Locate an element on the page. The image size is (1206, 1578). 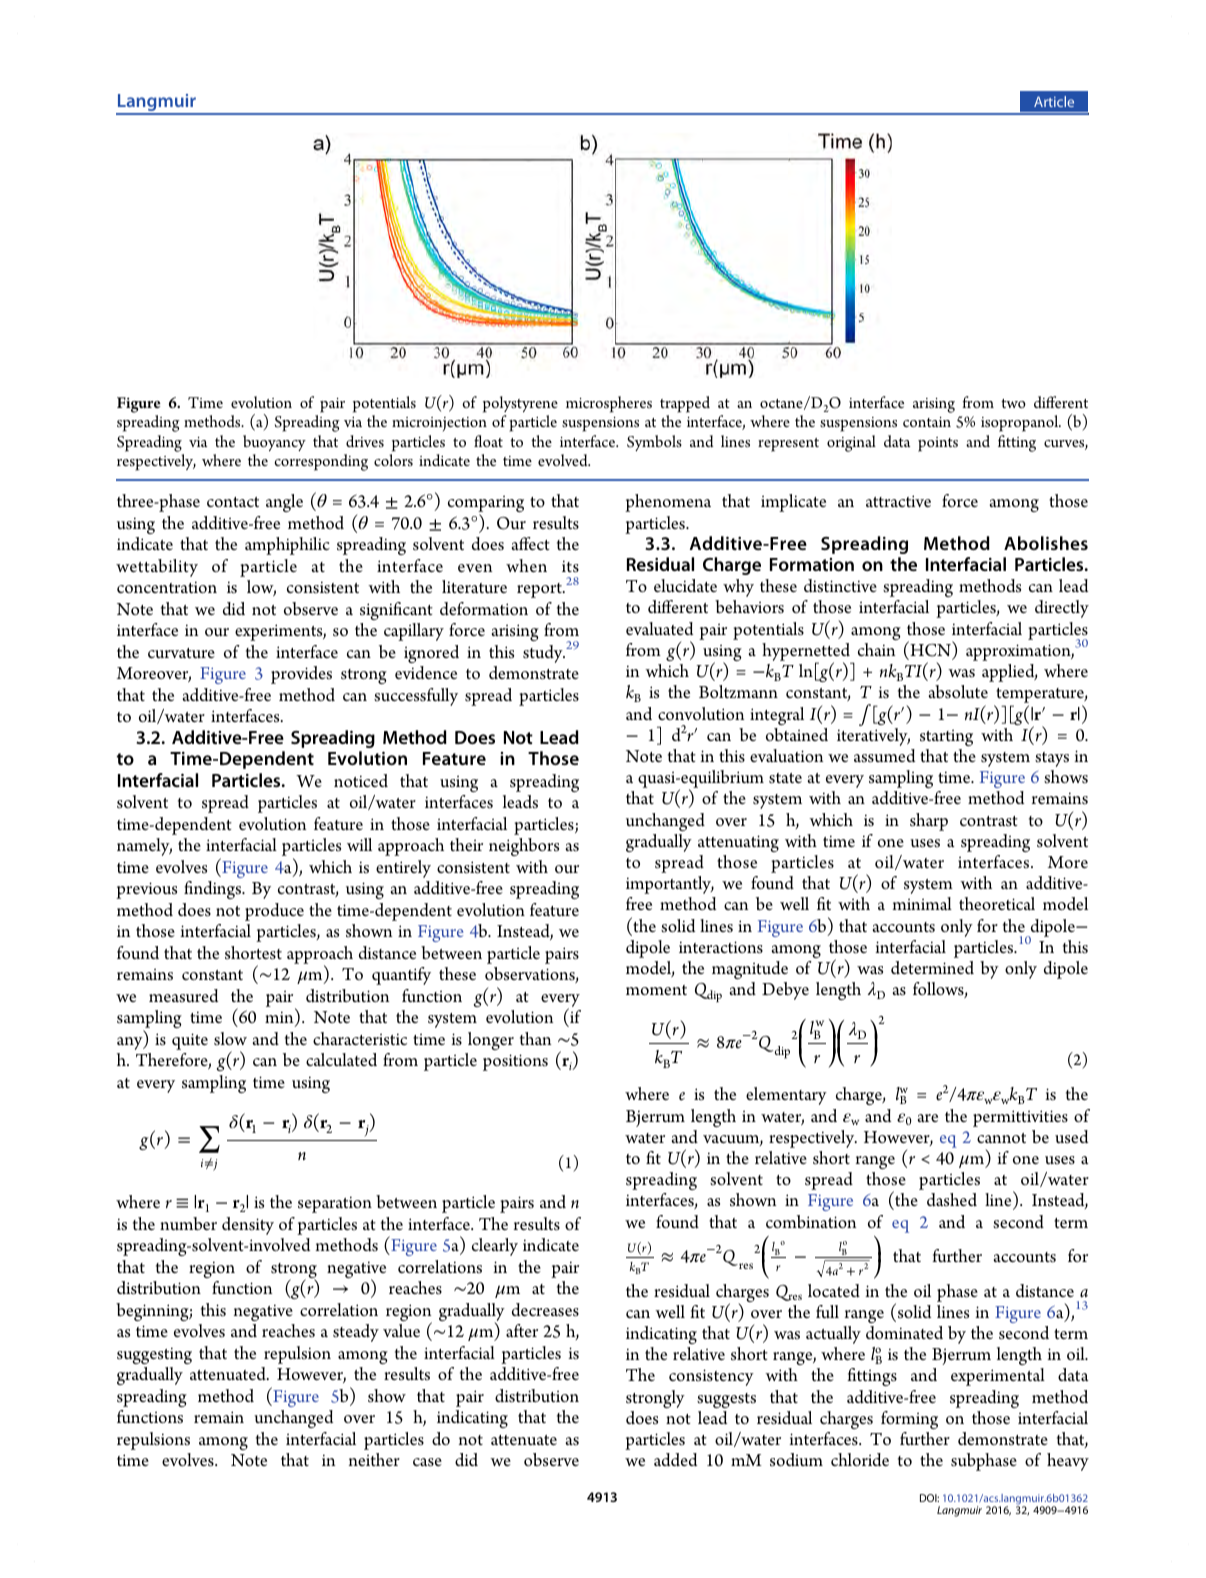
Symbols is located at coordinates (654, 443).
